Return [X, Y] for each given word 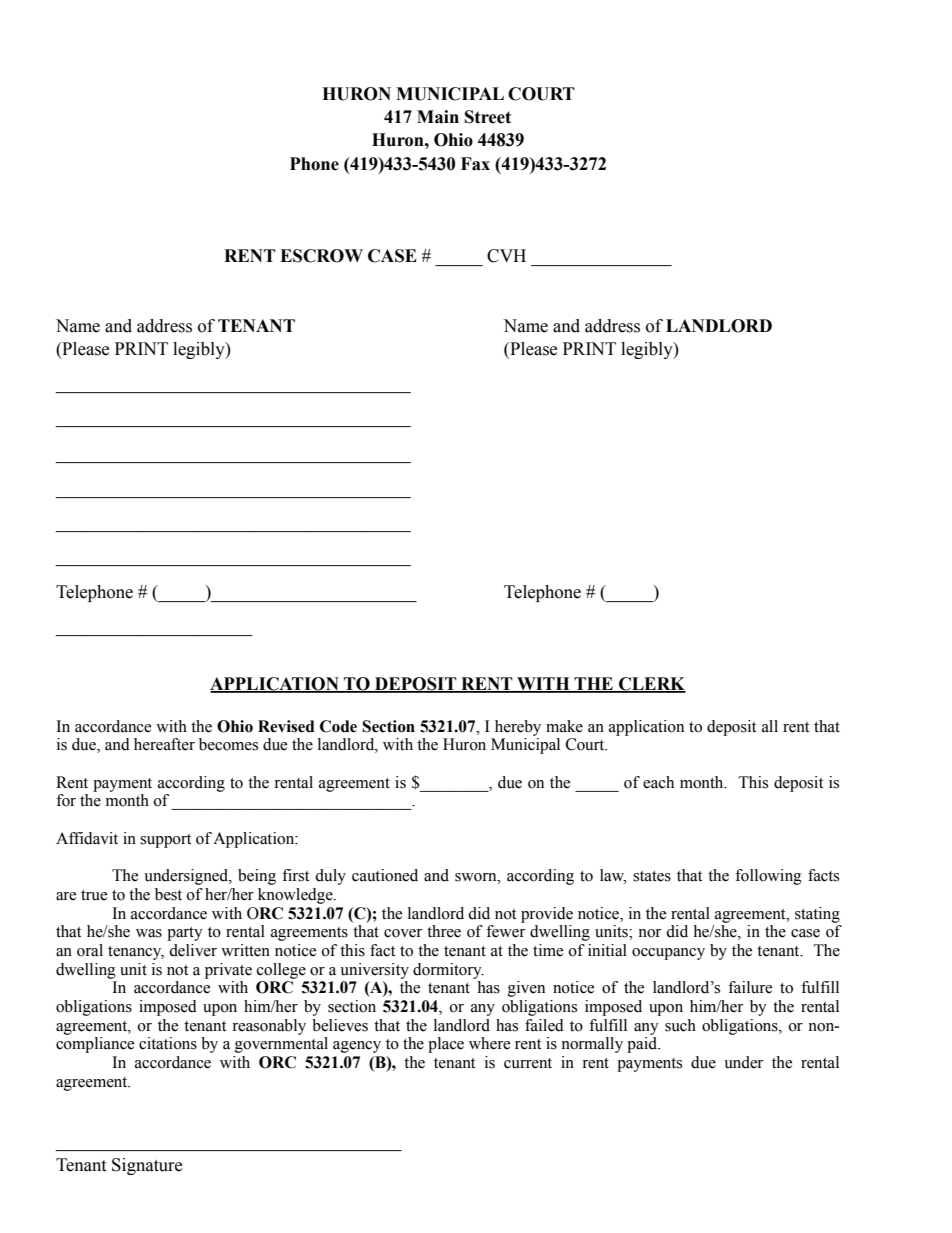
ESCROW [321, 256]
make [564, 726]
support [165, 841]
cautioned [385, 875]
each [658, 782]
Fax [475, 164]
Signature [147, 1166]
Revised [286, 726]
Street [488, 117]
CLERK [651, 684]
